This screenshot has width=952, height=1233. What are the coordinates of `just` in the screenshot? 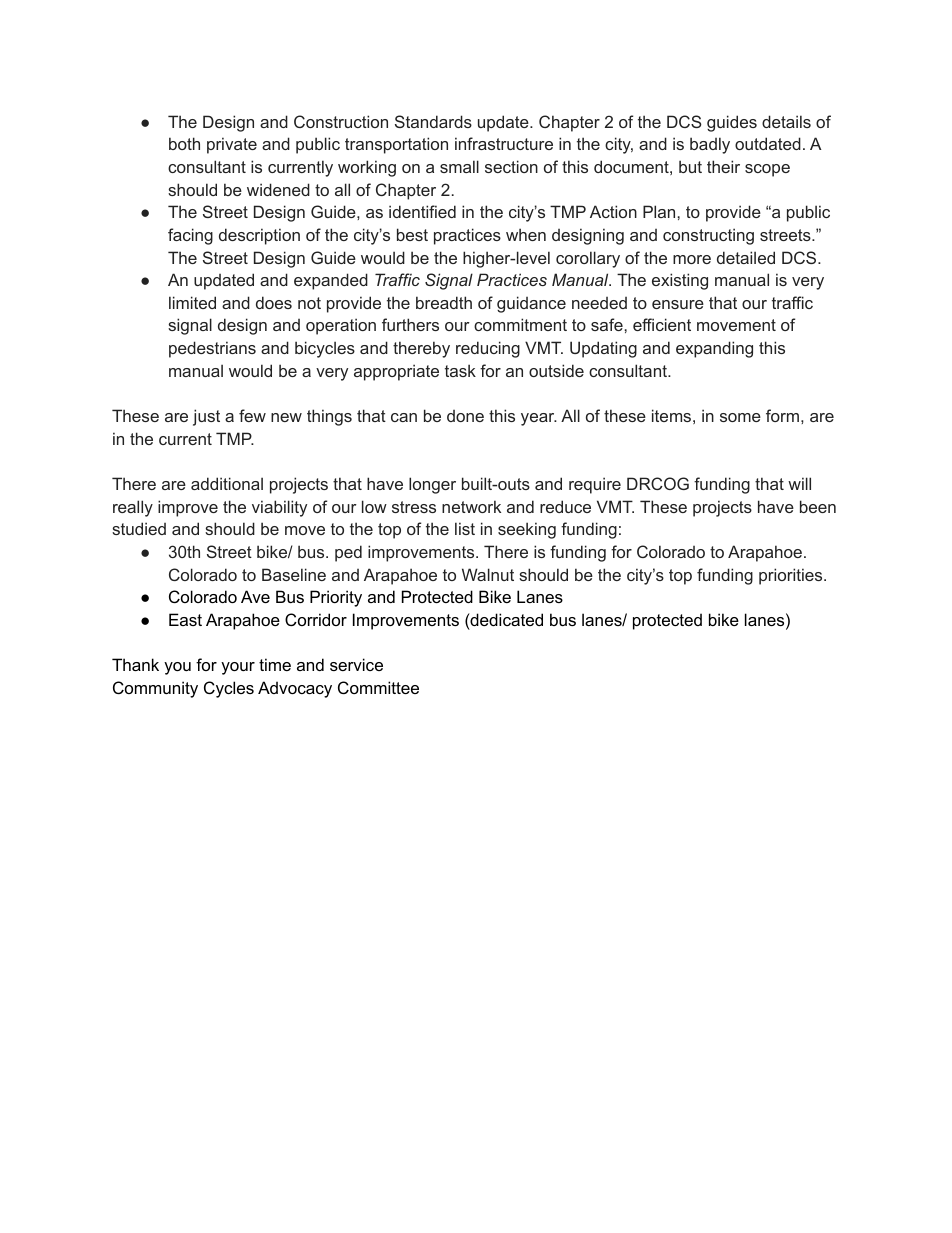 It's located at (206, 417).
